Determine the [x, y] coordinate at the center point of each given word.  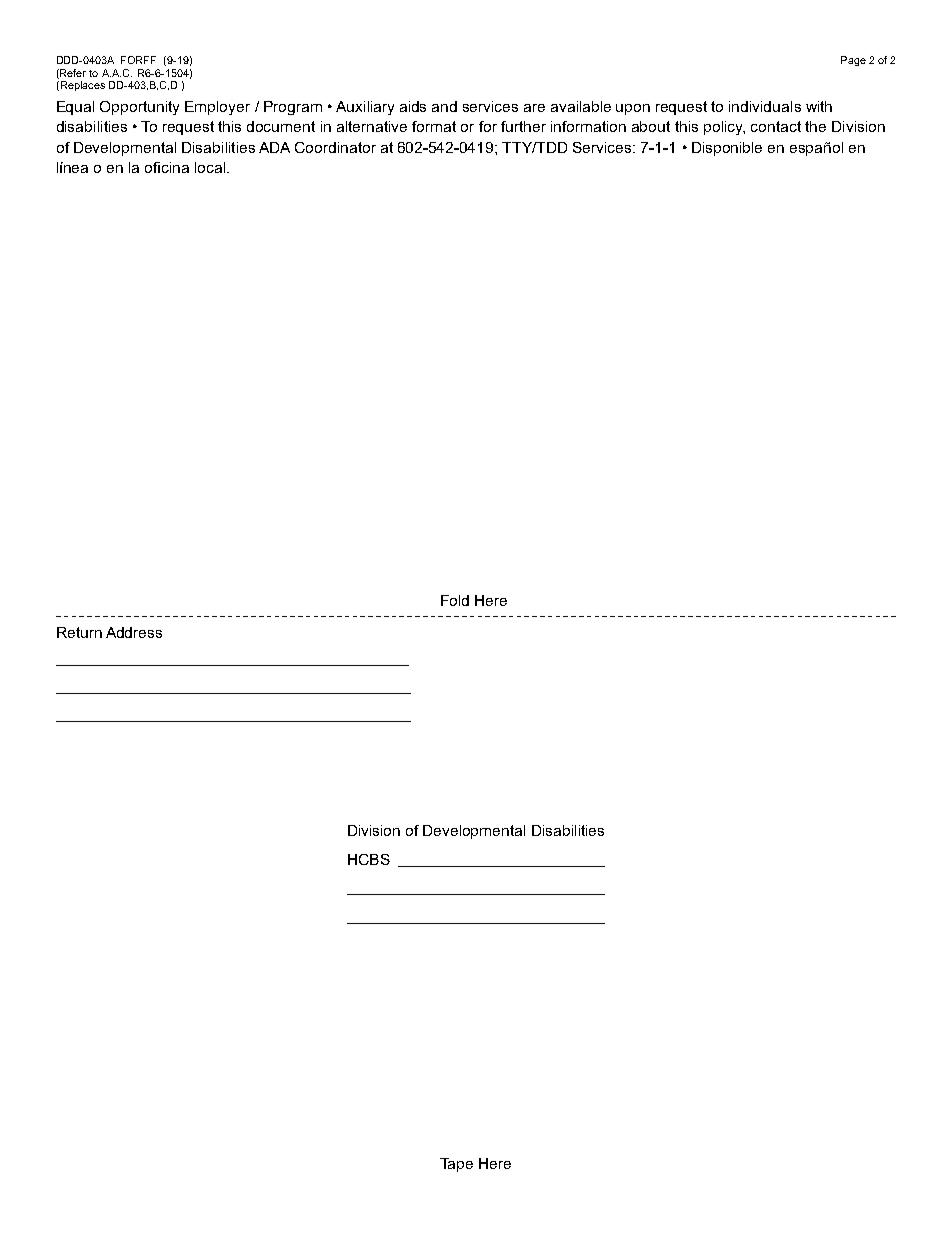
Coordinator [335, 147]
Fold [455, 600]
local [211, 167]
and [444, 106]
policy [724, 128]
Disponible [727, 149]
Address [134, 632]
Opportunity [139, 108]
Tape [456, 1165]
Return [79, 632]
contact [776, 126]
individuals [765, 106]
